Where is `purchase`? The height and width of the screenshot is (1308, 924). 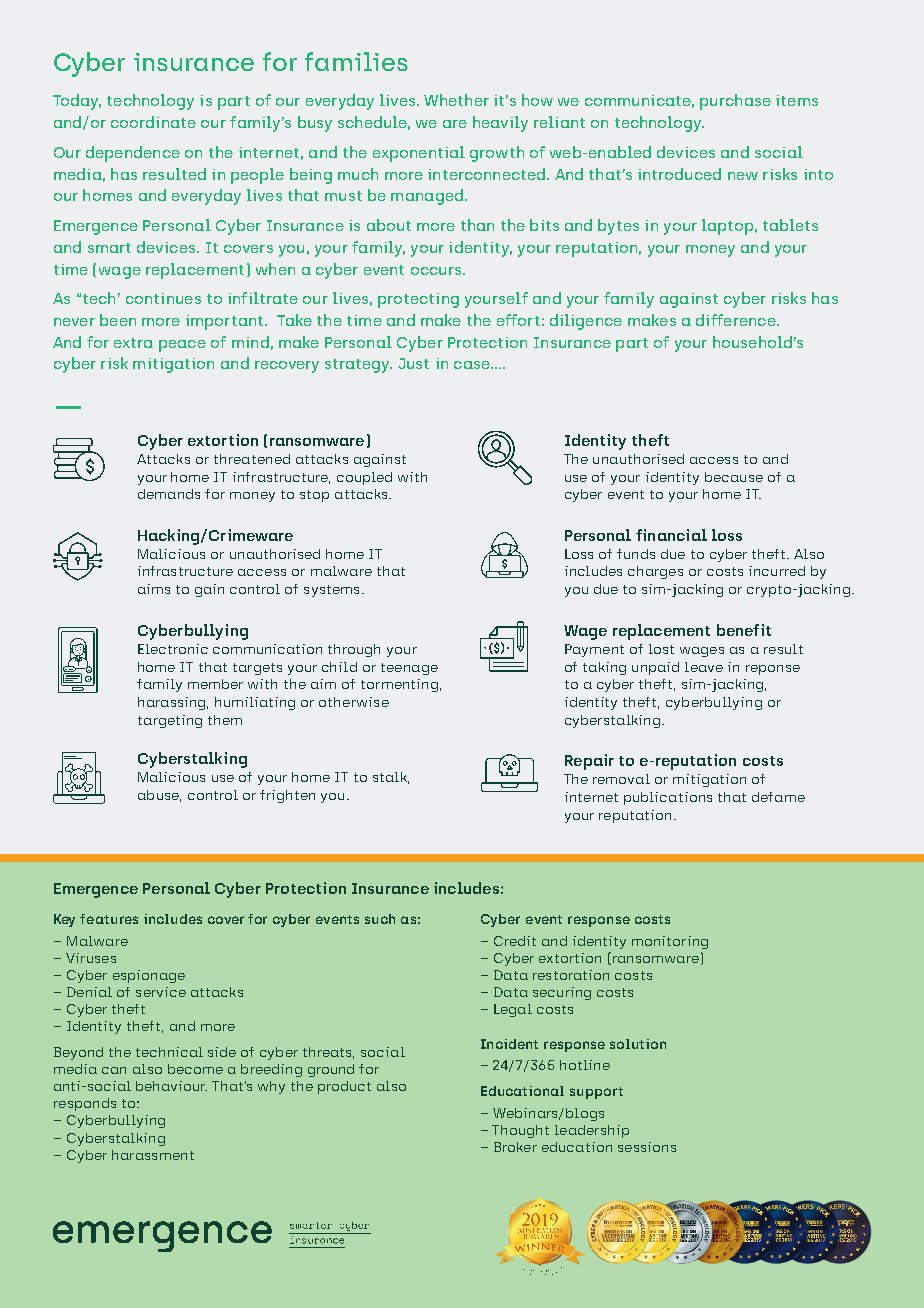 purchase is located at coordinates (735, 102).
